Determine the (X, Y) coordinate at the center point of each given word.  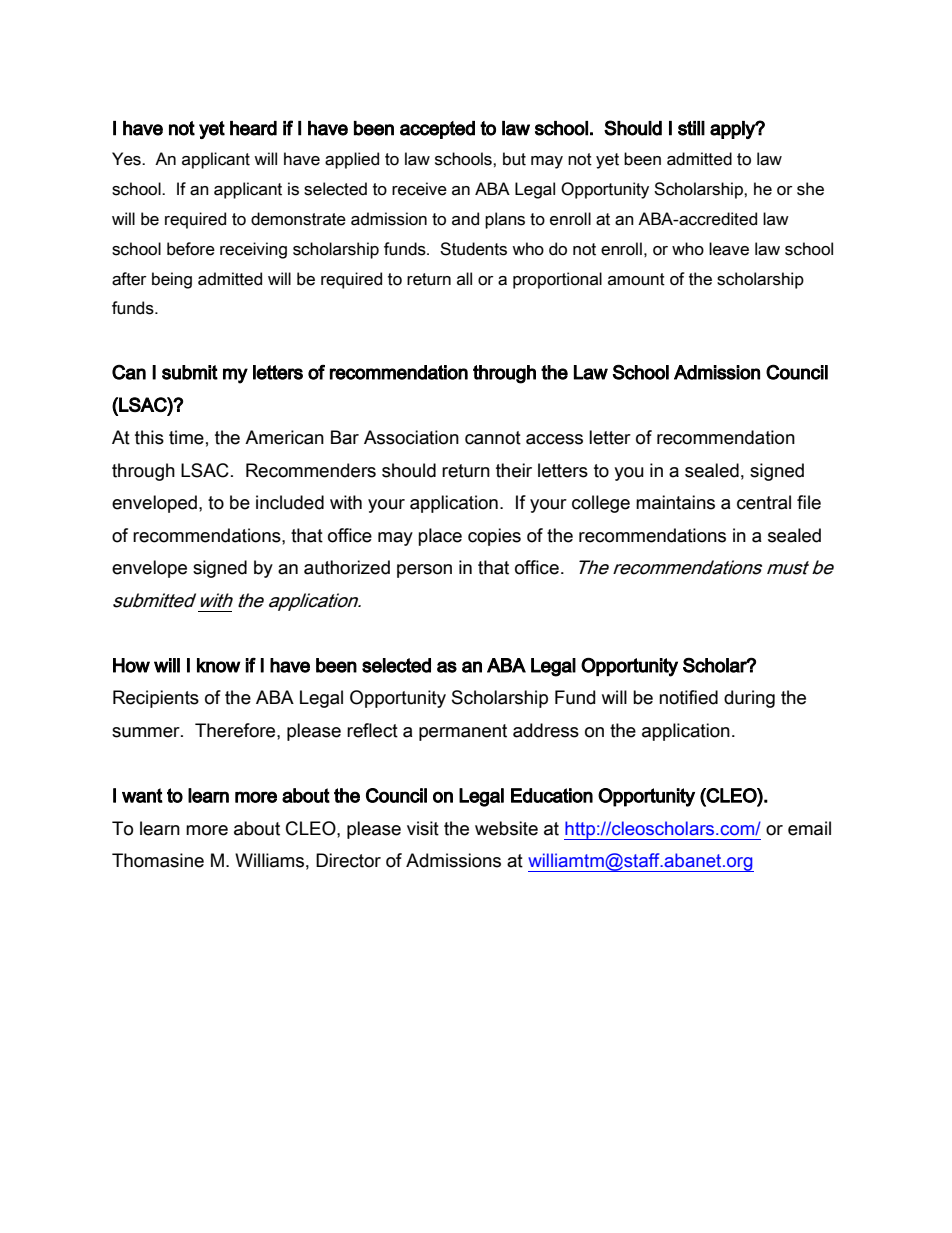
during (749, 699)
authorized (347, 567)
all (464, 279)
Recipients (156, 699)
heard (253, 128)
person (424, 571)
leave (729, 249)
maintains (675, 502)
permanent (463, 732)
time (186, 437)
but (514, 159)
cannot (493, 438)
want (142, 795)
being (172, 280)
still (691, 128)
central (764, 502)
